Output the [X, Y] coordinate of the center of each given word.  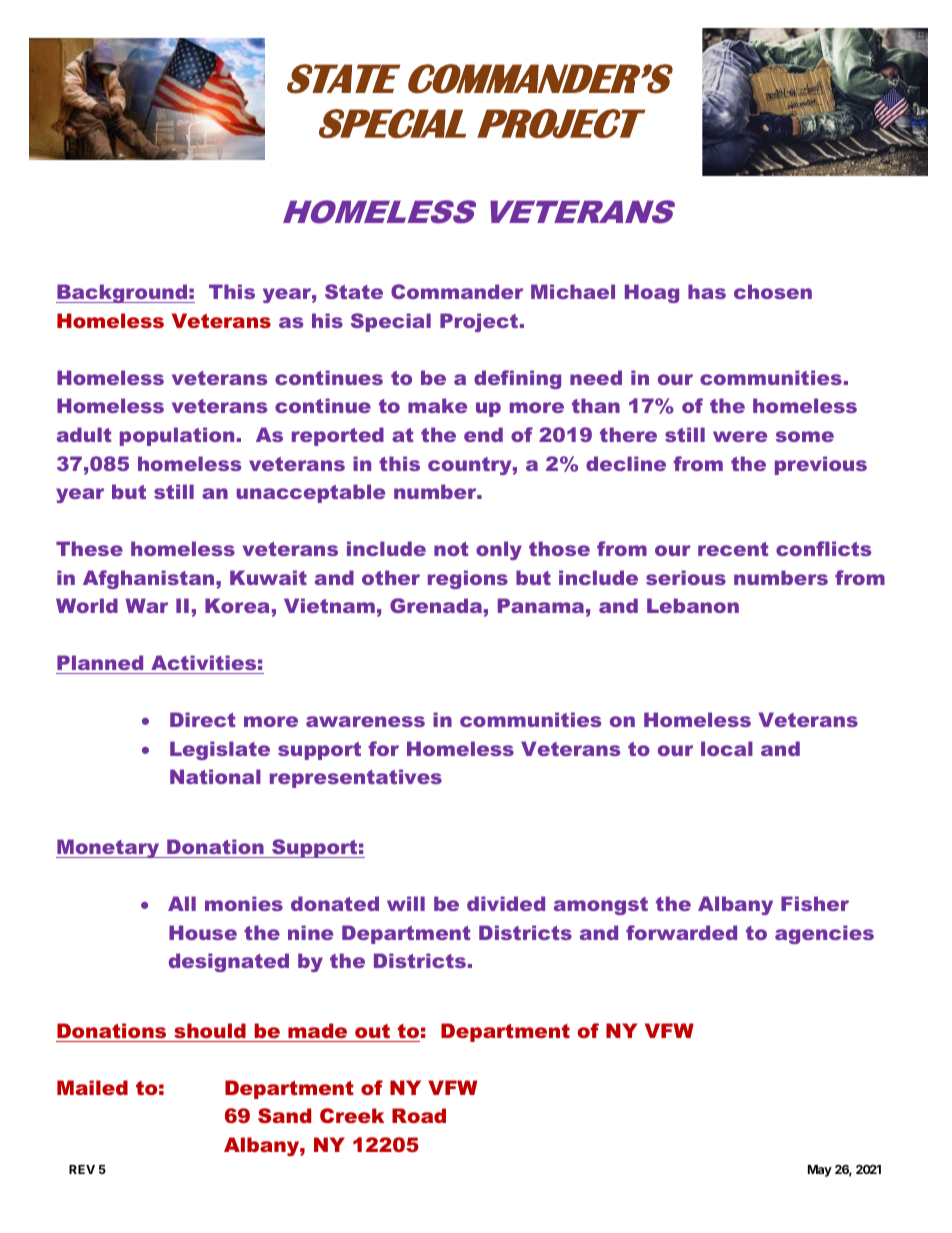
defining [517, 379]
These [89, 548]
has [707, 291]
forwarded [681, 932]
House [203, 932]
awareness [365, 721]
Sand [284, 1115]
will [406, 903]
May [820, 1171]
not [451, 549]
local [727, 748]
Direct [202, 719]
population [177, 436]
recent [733, 549]
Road [419, 1115]
